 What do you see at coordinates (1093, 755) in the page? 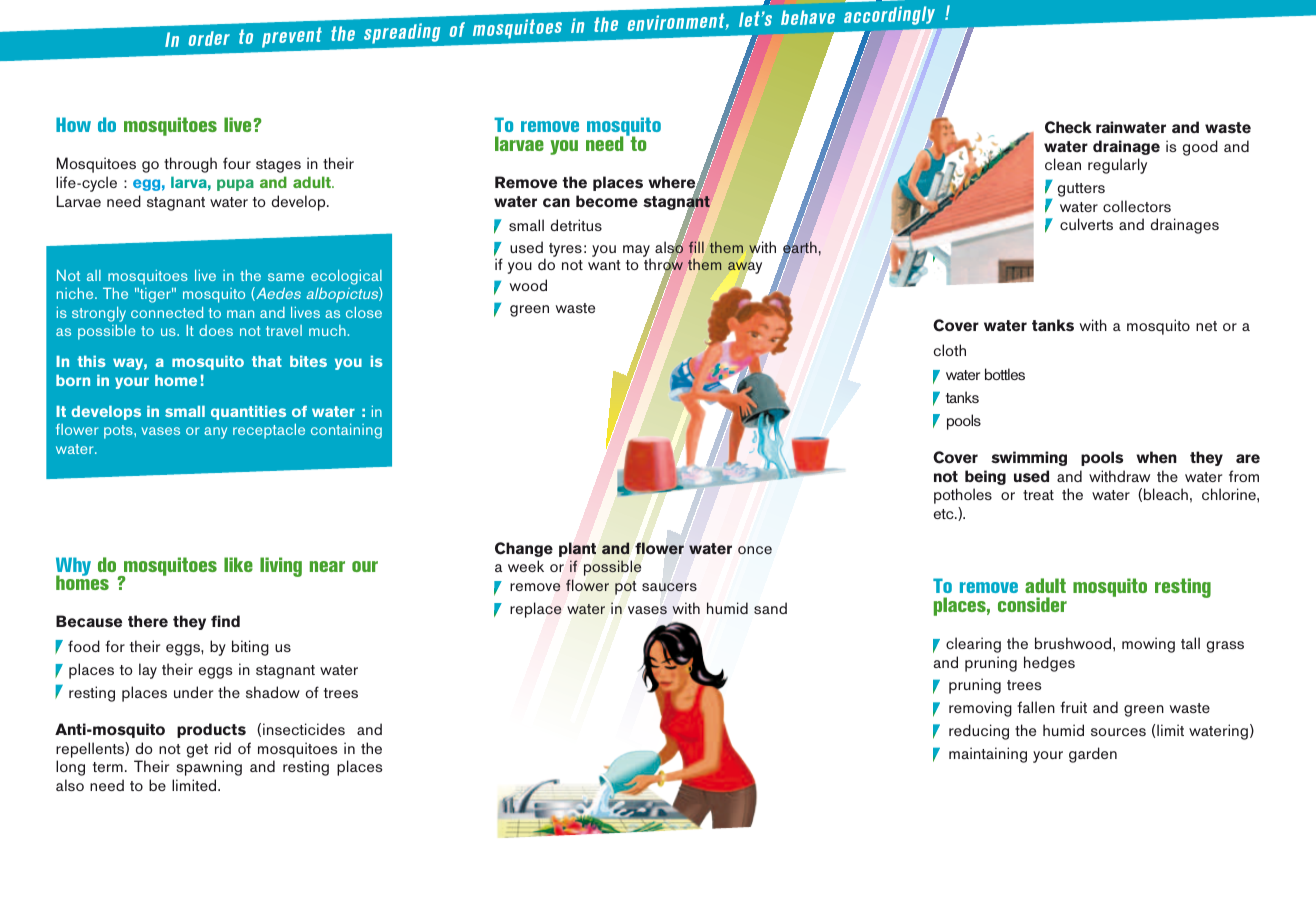
I see `garden` at bounding box center [1093, 755].
